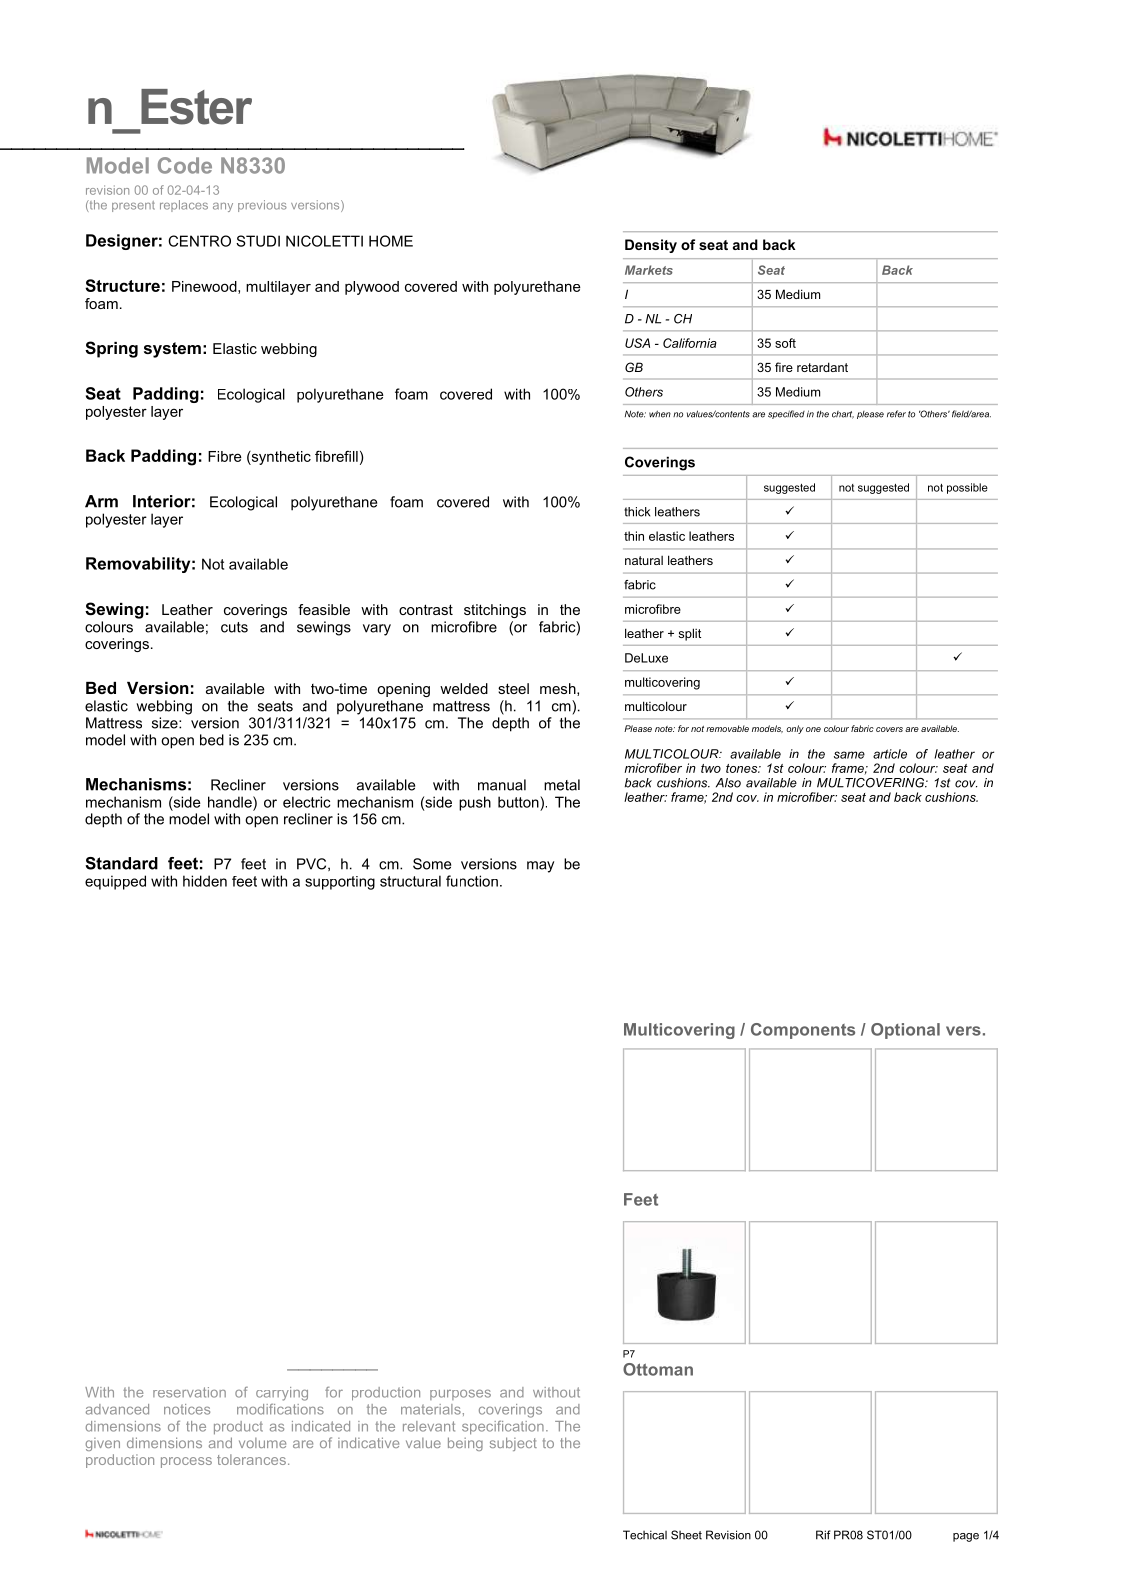  What do you see at coordinates (223, 207) in the screenshot?
I see `any` at bounding box center [223, 207].
